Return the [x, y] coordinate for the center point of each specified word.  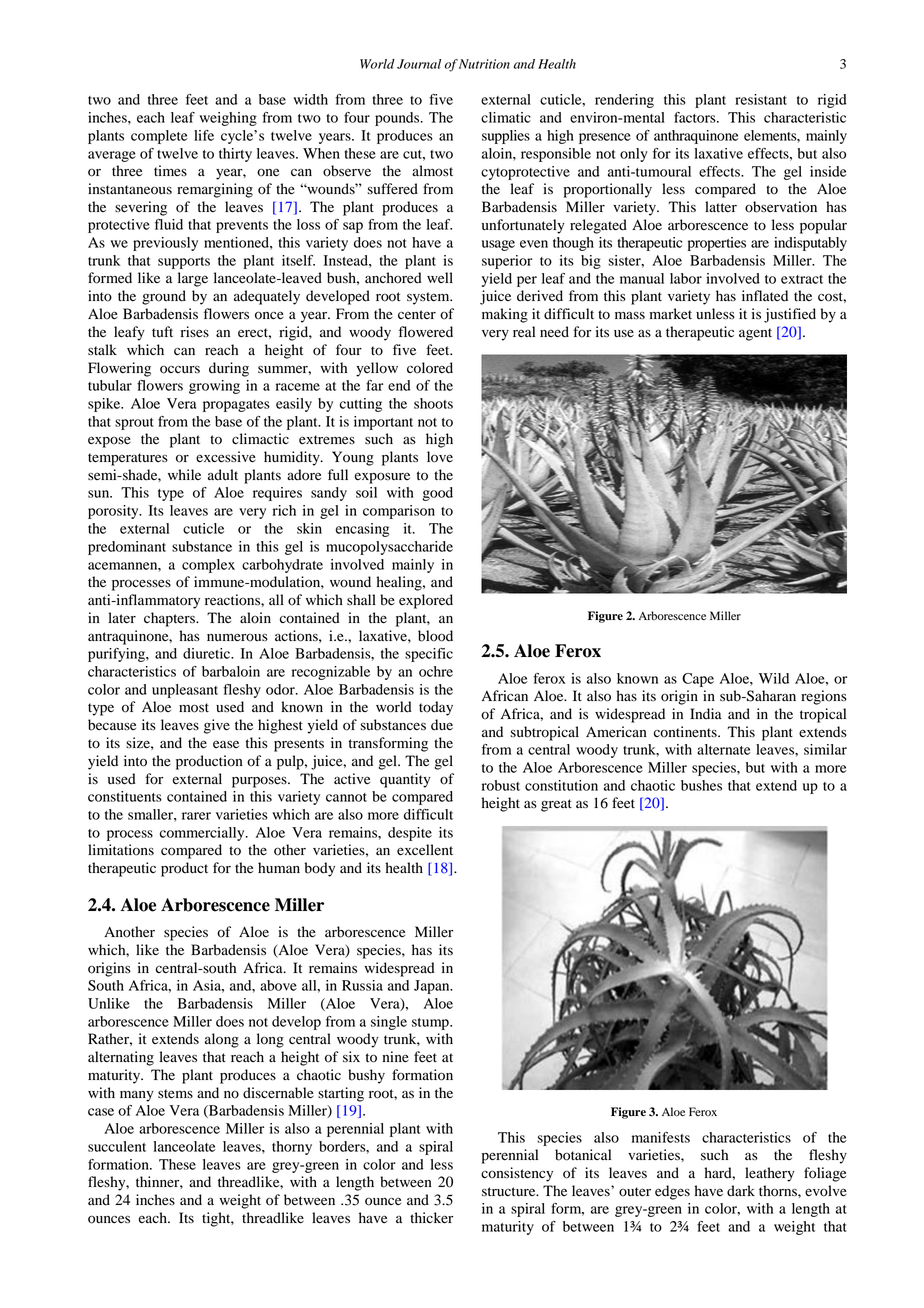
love [440, 457]
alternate [724, 749]
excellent [425, 850]
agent [755, 334]
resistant [761, 99]
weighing [228, 119]
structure [510, 1191]
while [184, 474]
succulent [117, 1146]
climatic [506, 117]
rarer [196, 816]
